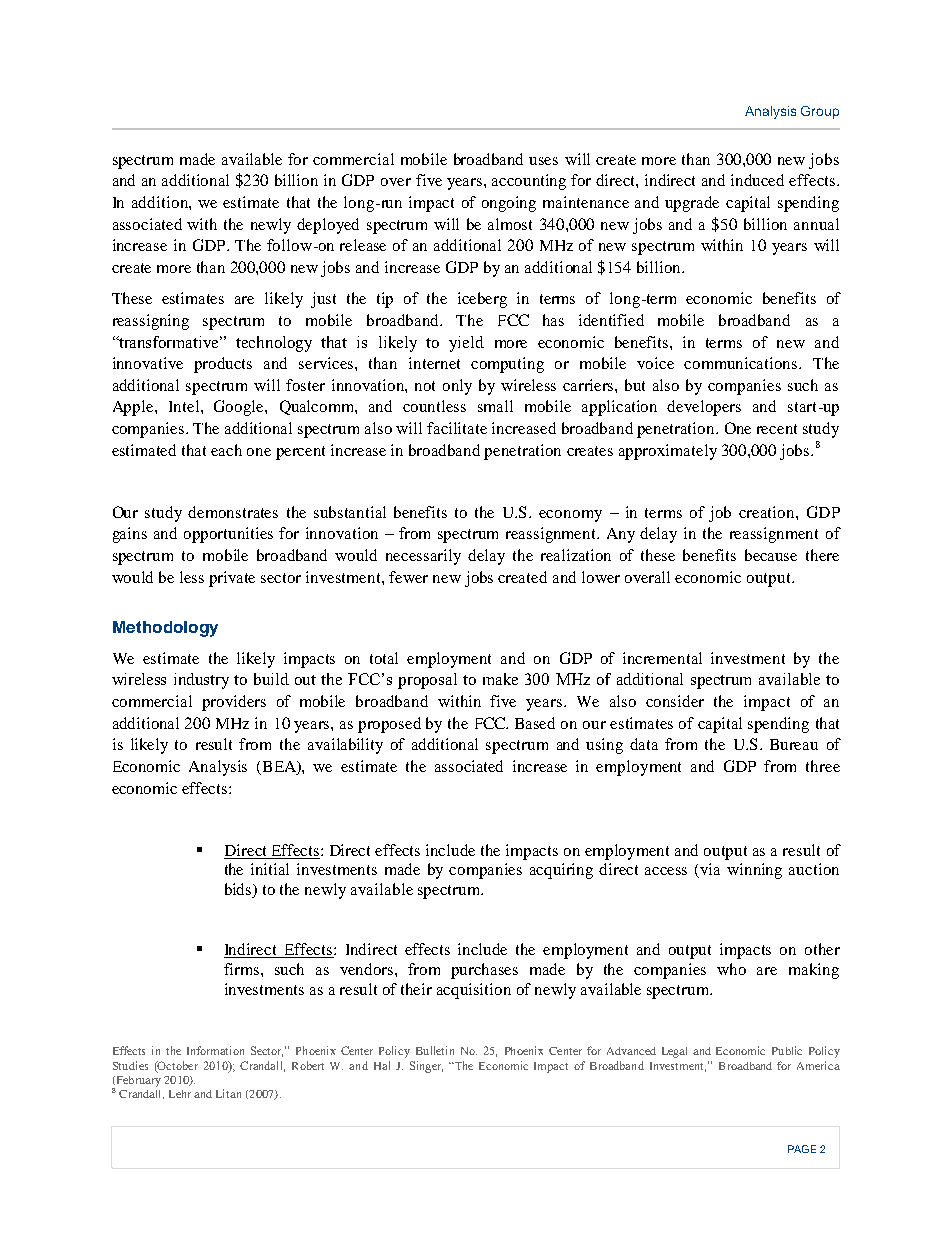 Image resolution: width=952 pixels, height=1233 pixels. Describe the element at coordinates (328, 226) in the page. I see `deployed` at that location.
